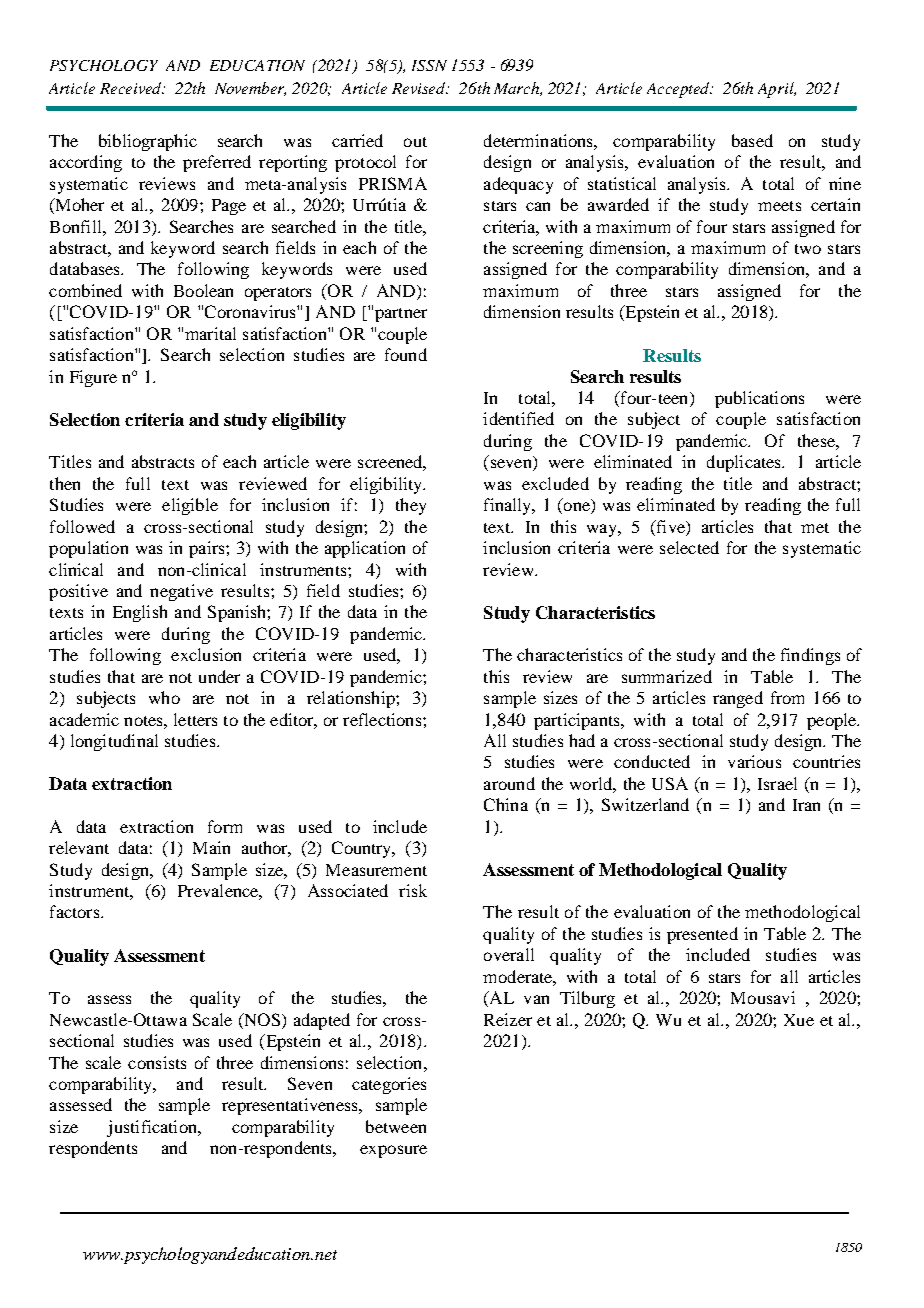  I want to click on April, so click(777, 90).
